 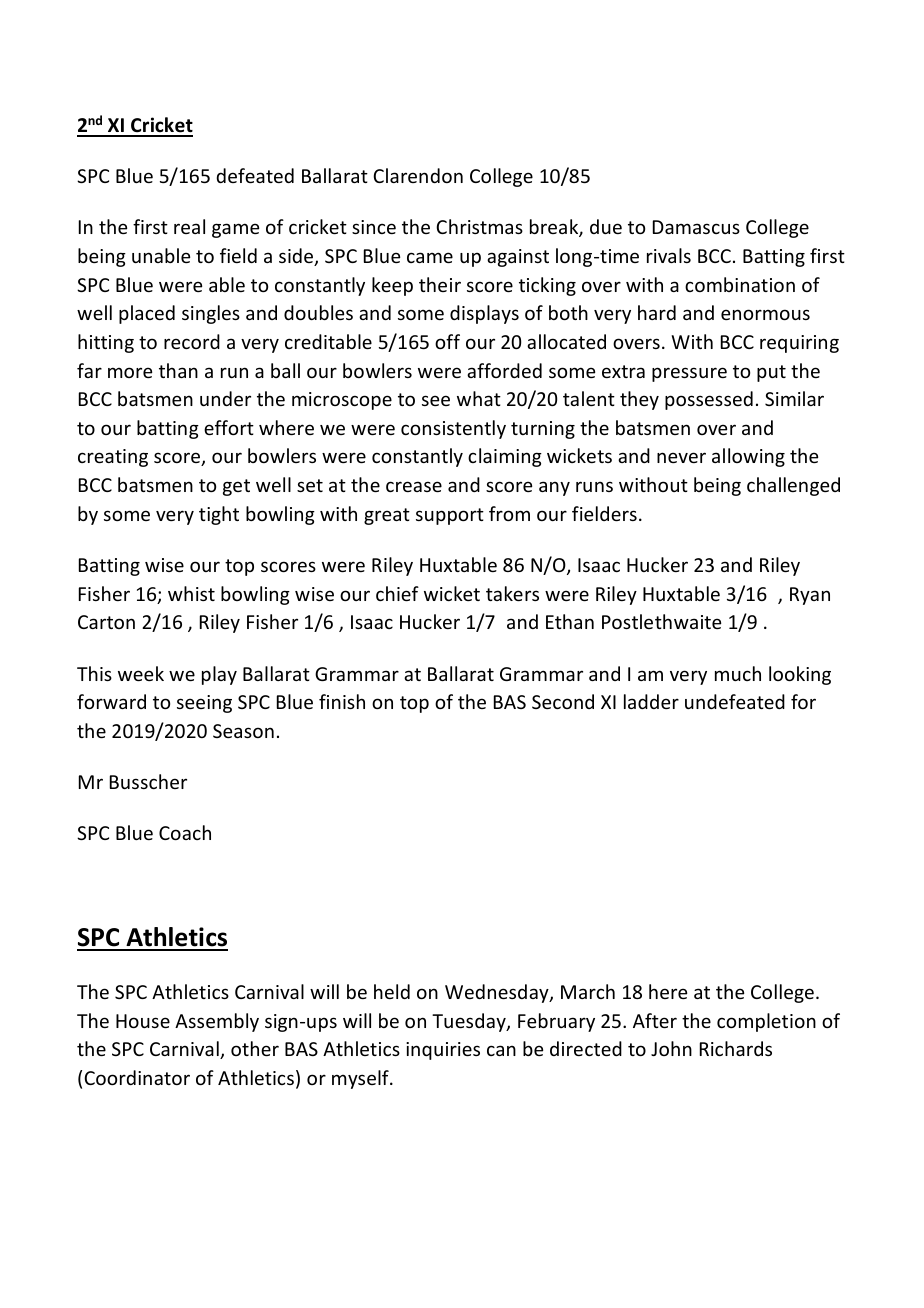 I want to click on Season, so click(x=243, y=731).
